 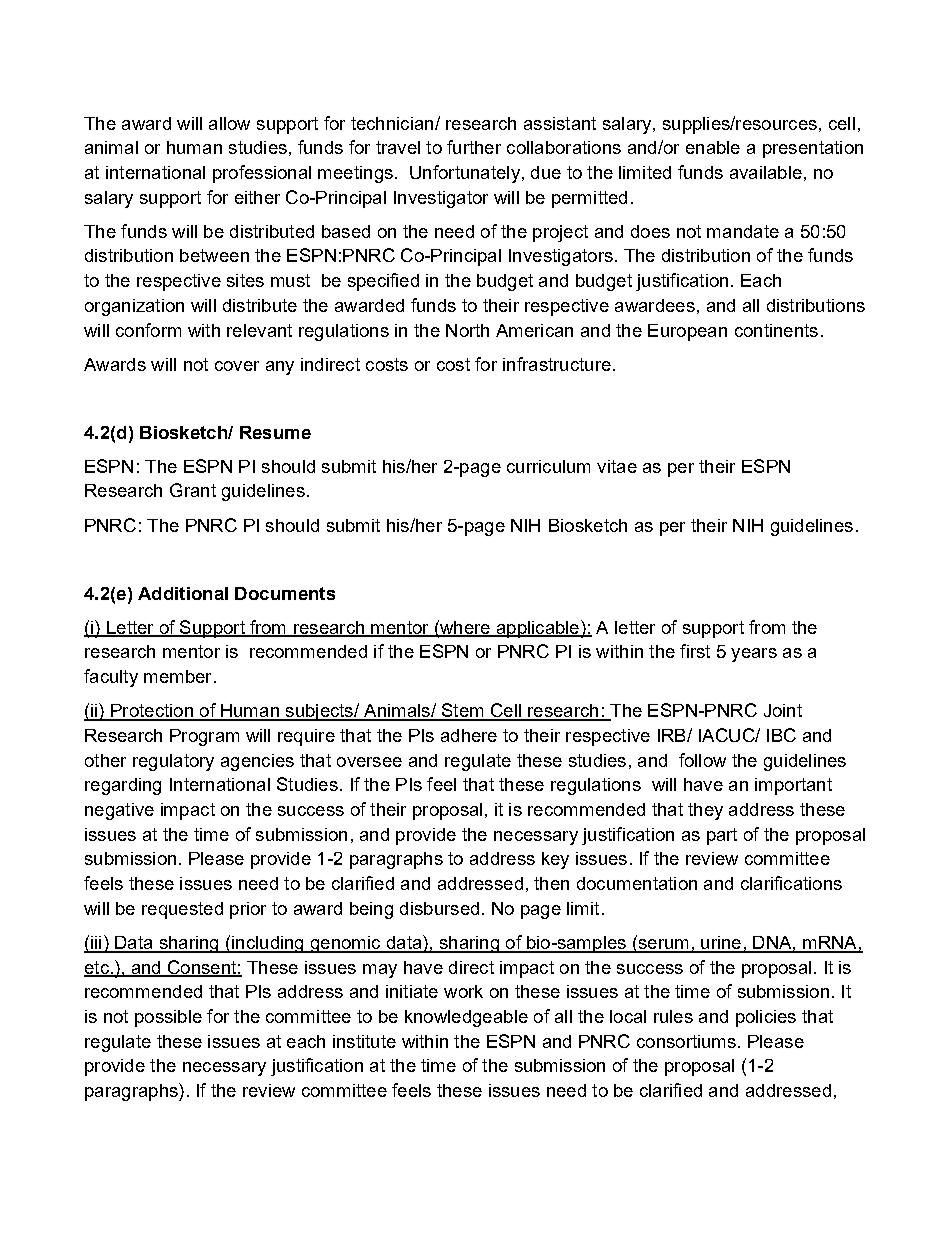 What do you see at coordinates (617, 466) in the screenshot?
I see `vitae` at bounding box center [617, 466].
